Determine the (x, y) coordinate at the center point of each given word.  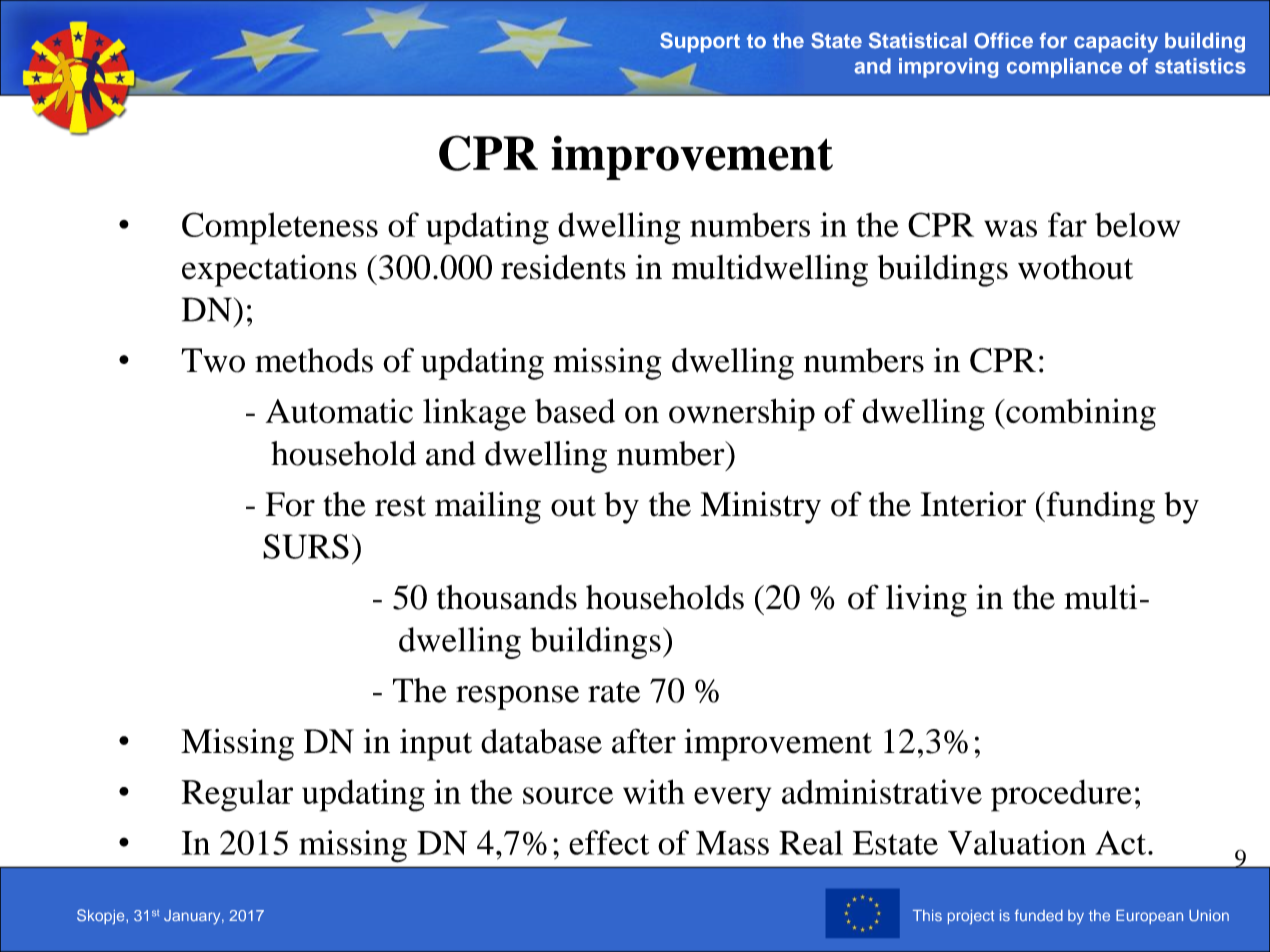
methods (314, 360)
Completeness (280, 228)
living (926, 601)
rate (614, 692)
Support (700, 42)
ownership (742, 414)
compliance (1064, 68)
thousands (507, 597)
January (193, 917)
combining (1080, 414)
